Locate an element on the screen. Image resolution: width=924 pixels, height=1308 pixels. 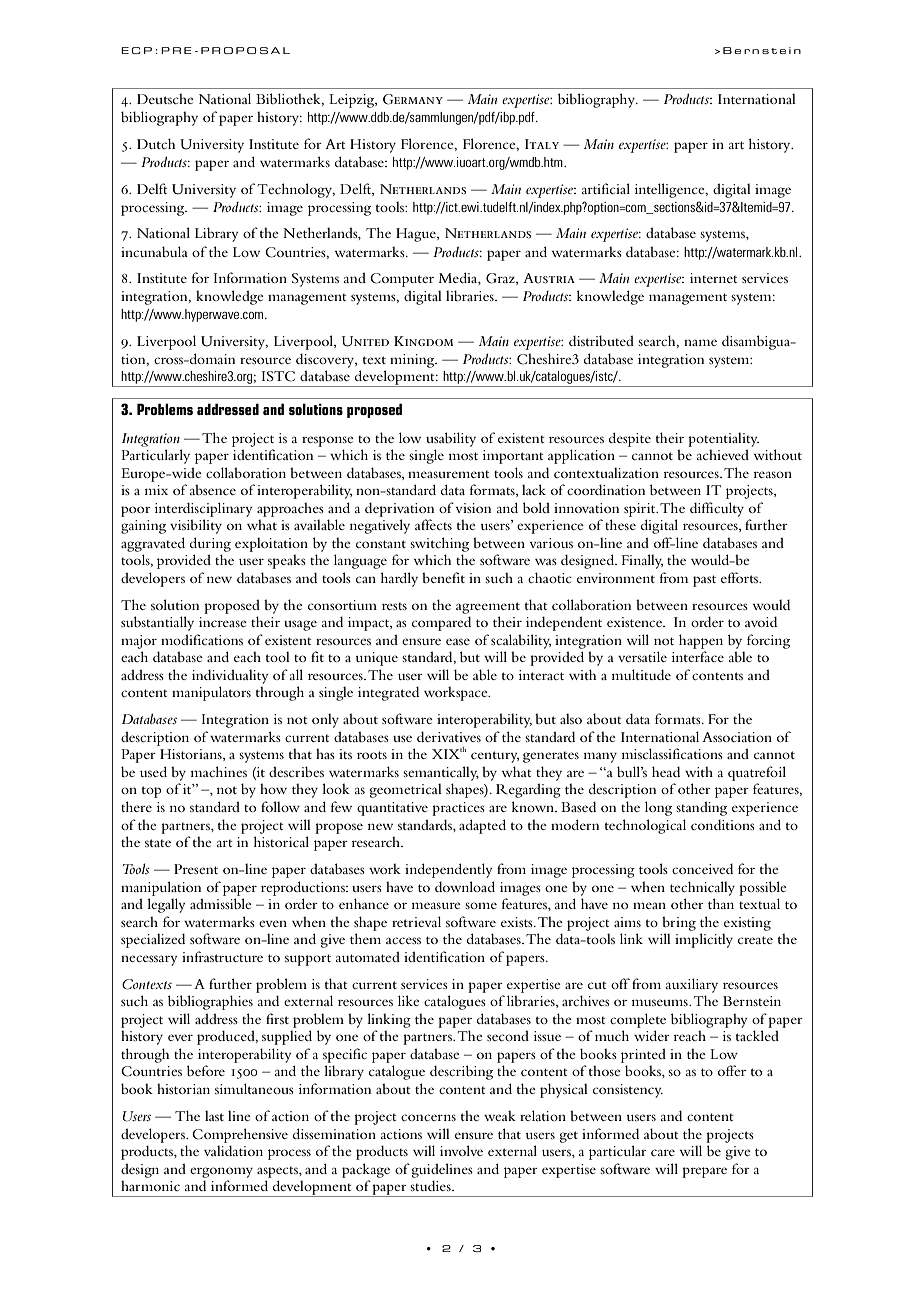
Italy is located at coordinates (542, 144).
